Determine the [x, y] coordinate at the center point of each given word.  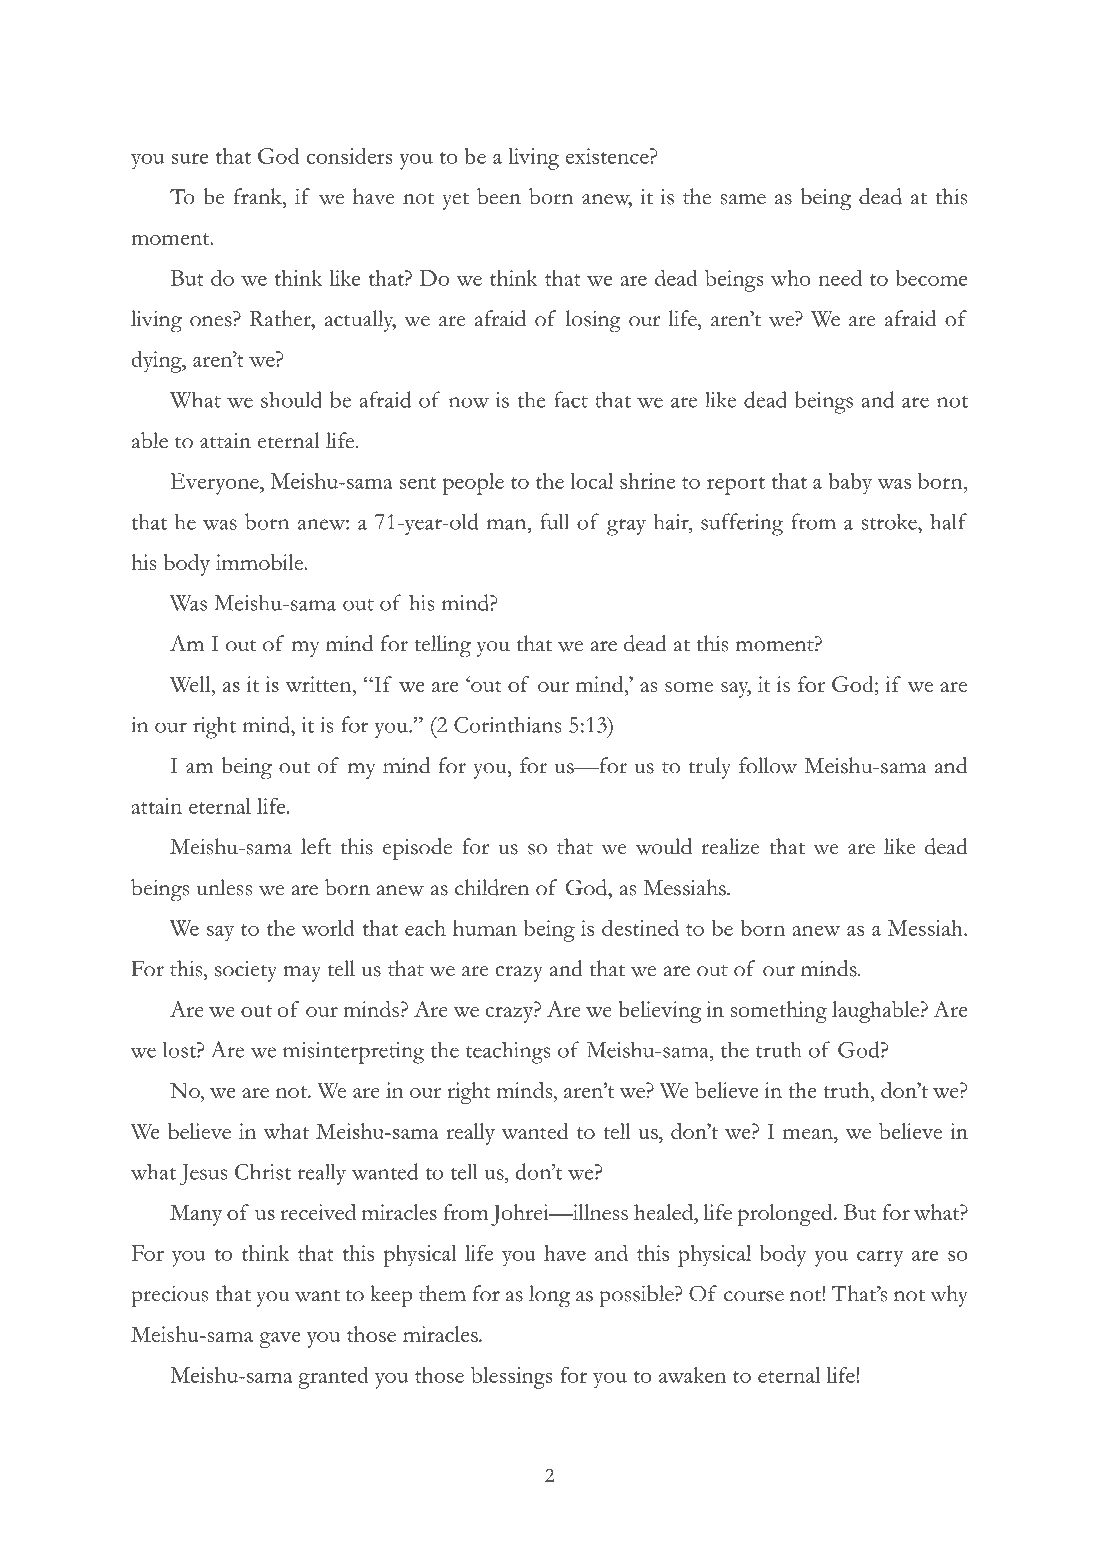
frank [259, 196]
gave [279, 1340]
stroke [890, 521]
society [246, 971]
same [743, 199]
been [499, 196]
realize [730, 846]
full [554, 521]
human [485, 928]
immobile [261, 562]
